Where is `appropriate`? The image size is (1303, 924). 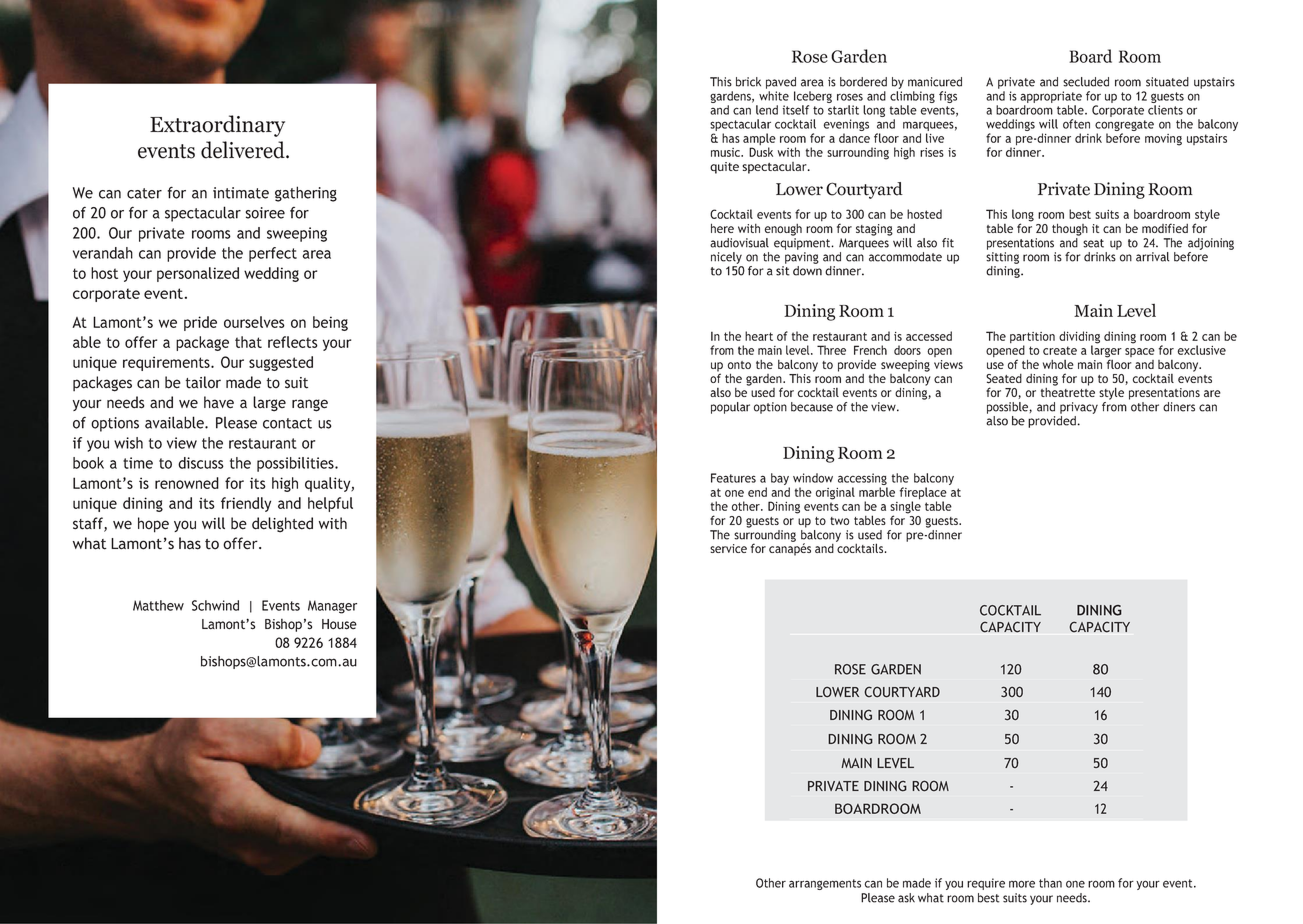
appropriate is located at coordinates (1051, 98).
